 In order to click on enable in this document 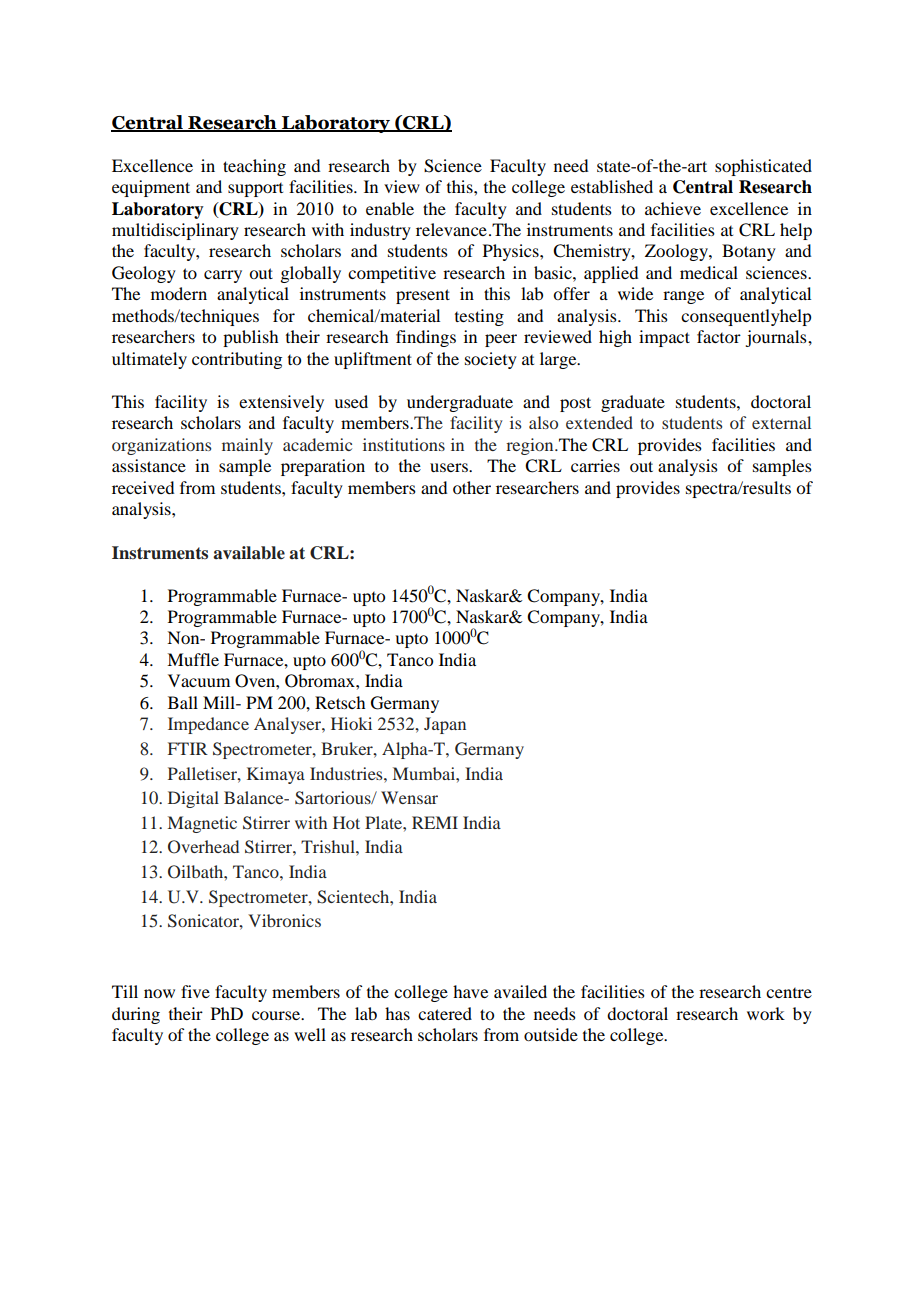, I will do `click(390, 208)`.
